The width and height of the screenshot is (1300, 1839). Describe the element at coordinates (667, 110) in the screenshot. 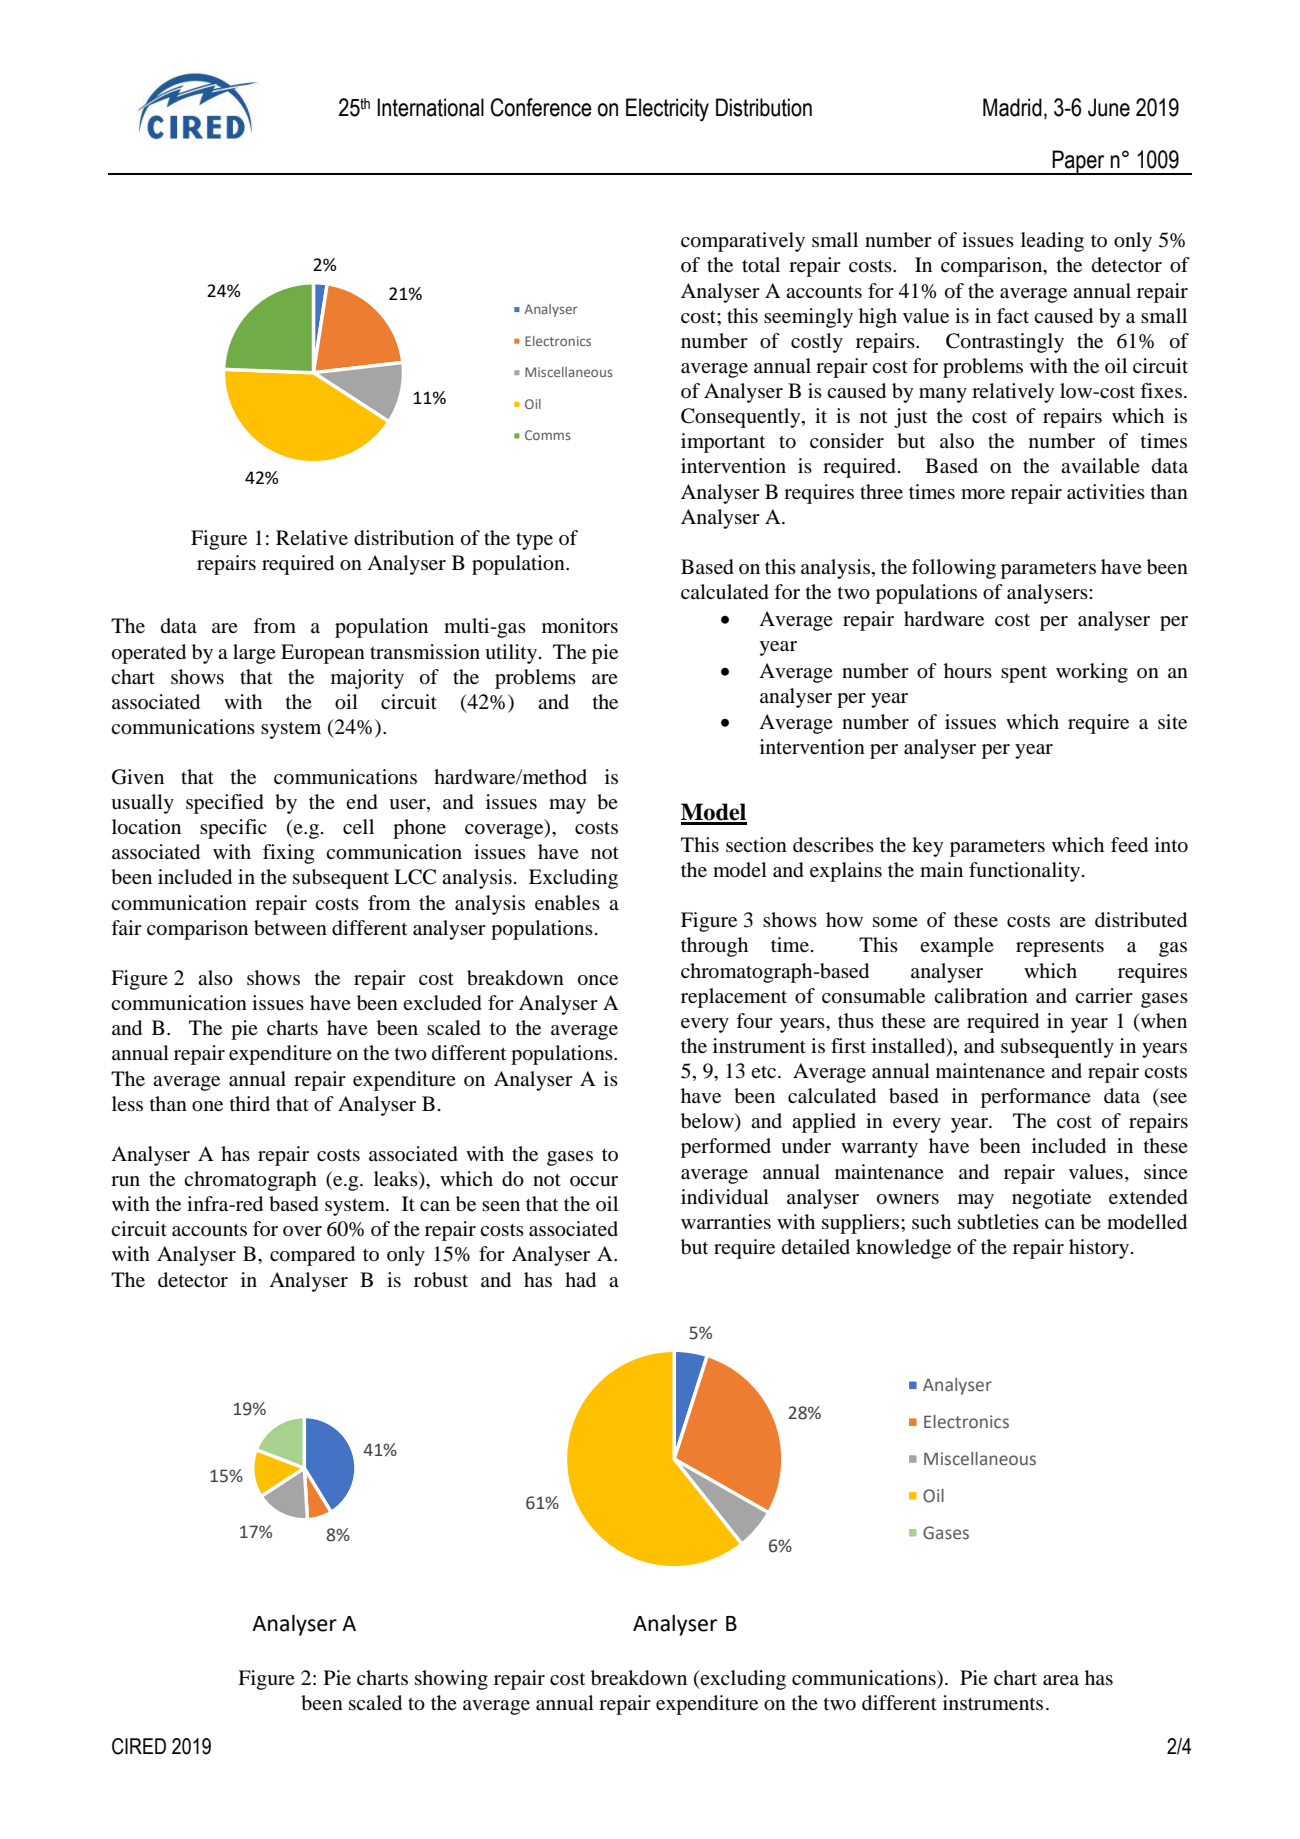

I see `Electricity` at that location.
